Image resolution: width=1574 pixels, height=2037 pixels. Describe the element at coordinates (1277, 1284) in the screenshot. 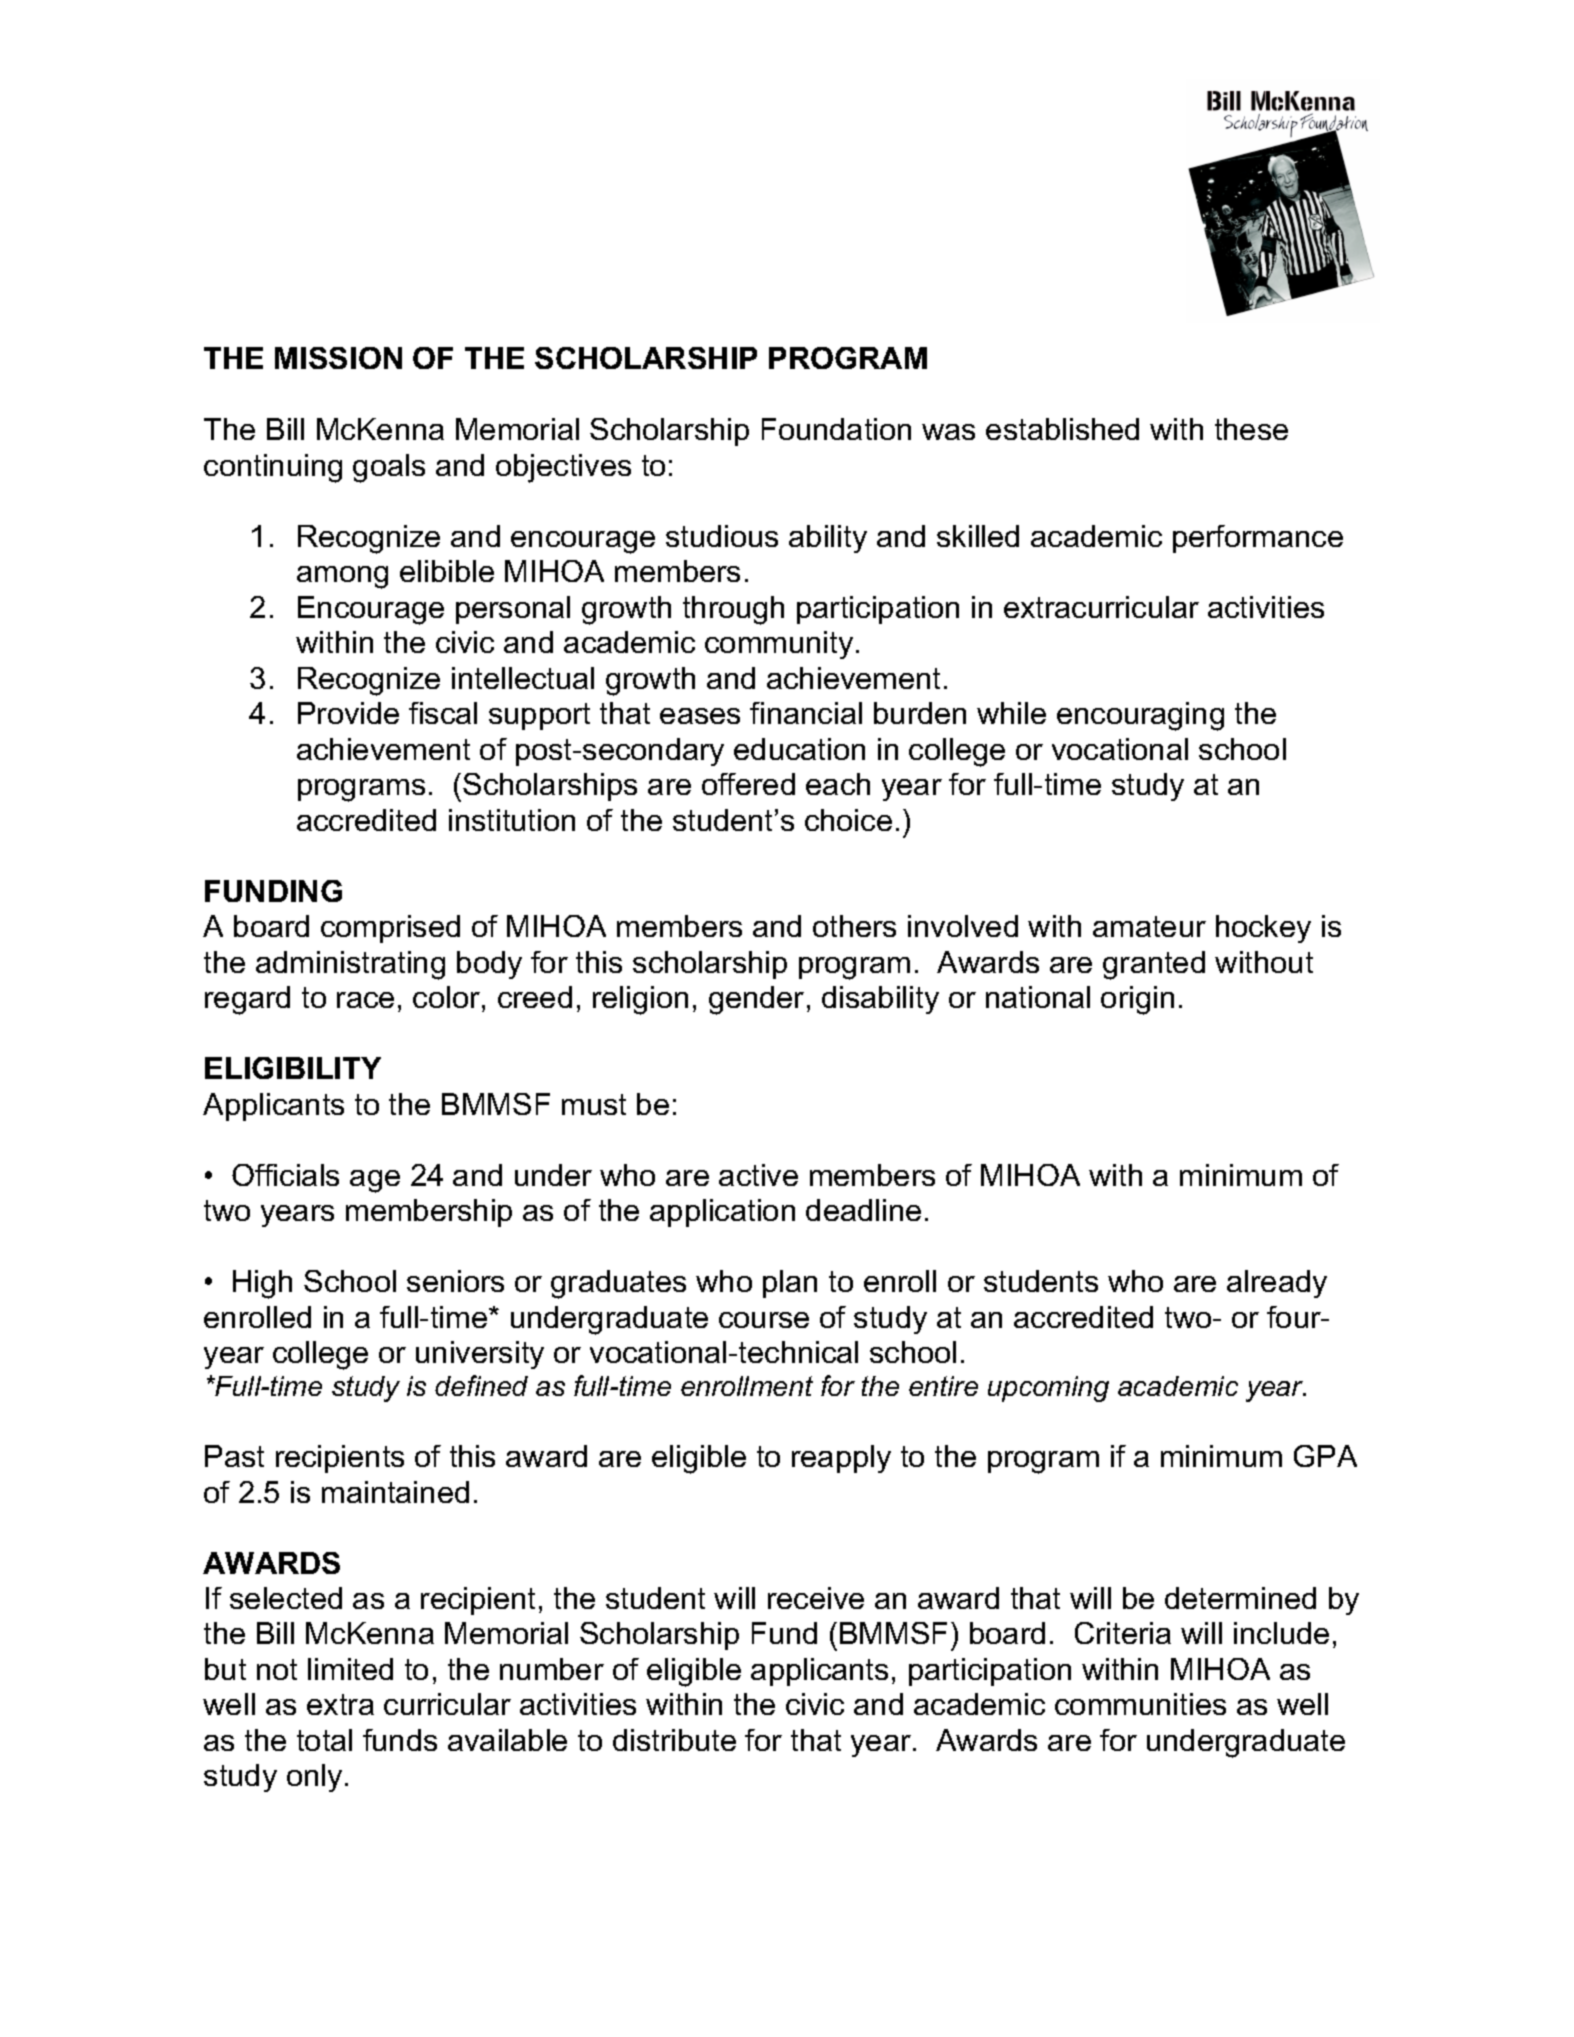

I see `already` at that location.
